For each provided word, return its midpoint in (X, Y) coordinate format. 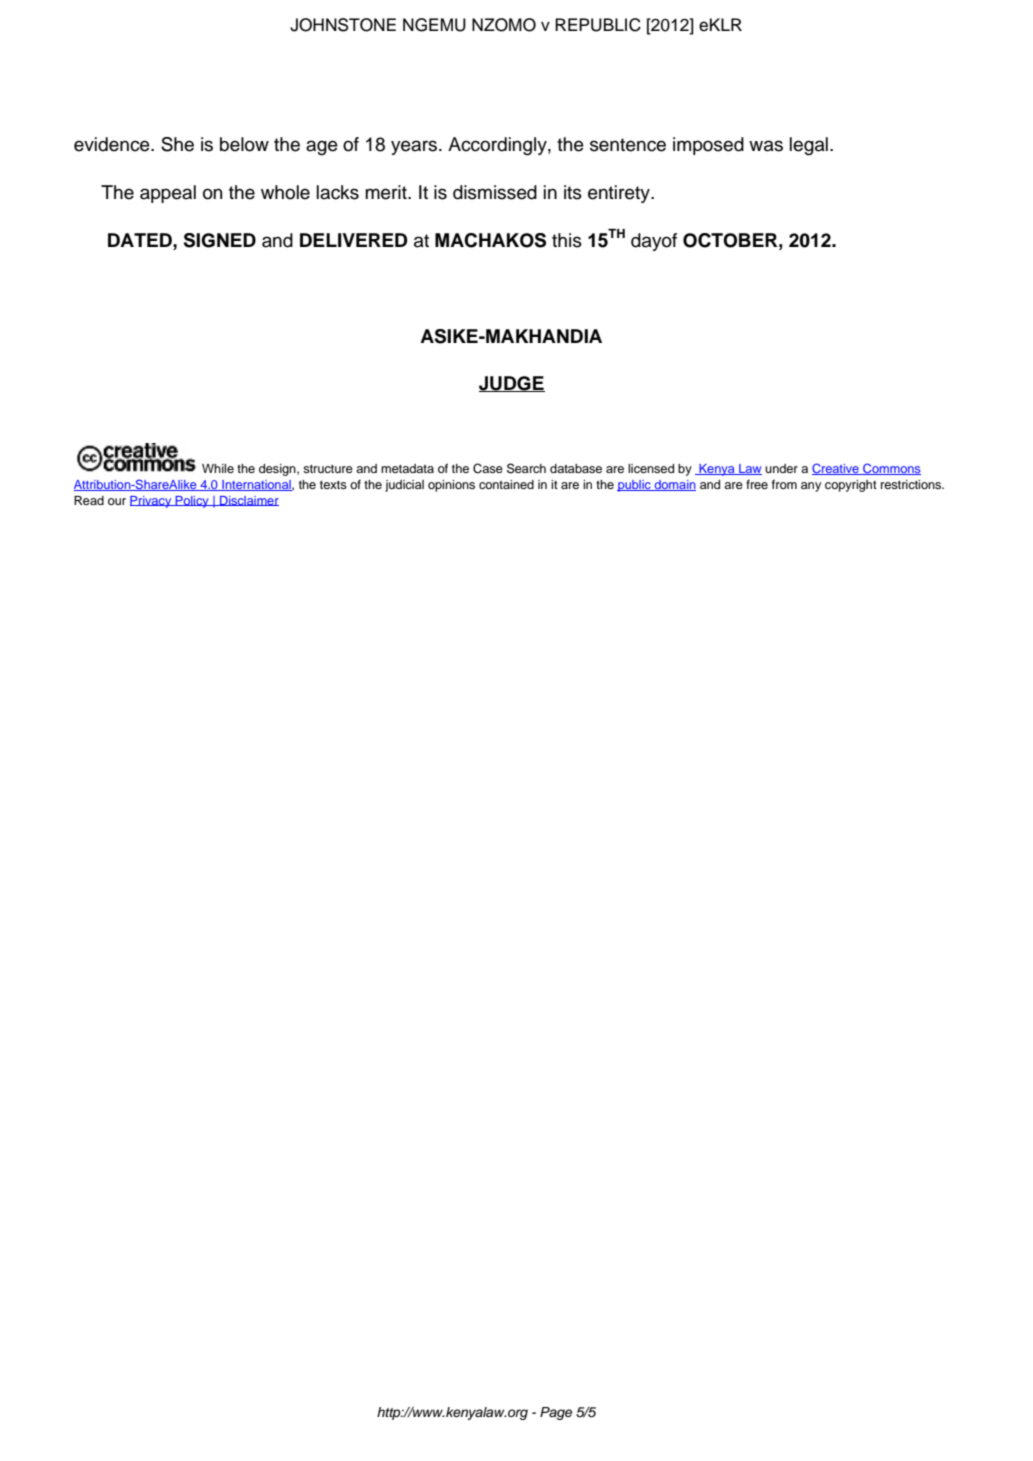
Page (556, 1413)
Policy (192, 502)
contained (506, 484)
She (177, 144)
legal (809, 146)
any (811, 487)
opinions (451, 486)
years (415, 147)
